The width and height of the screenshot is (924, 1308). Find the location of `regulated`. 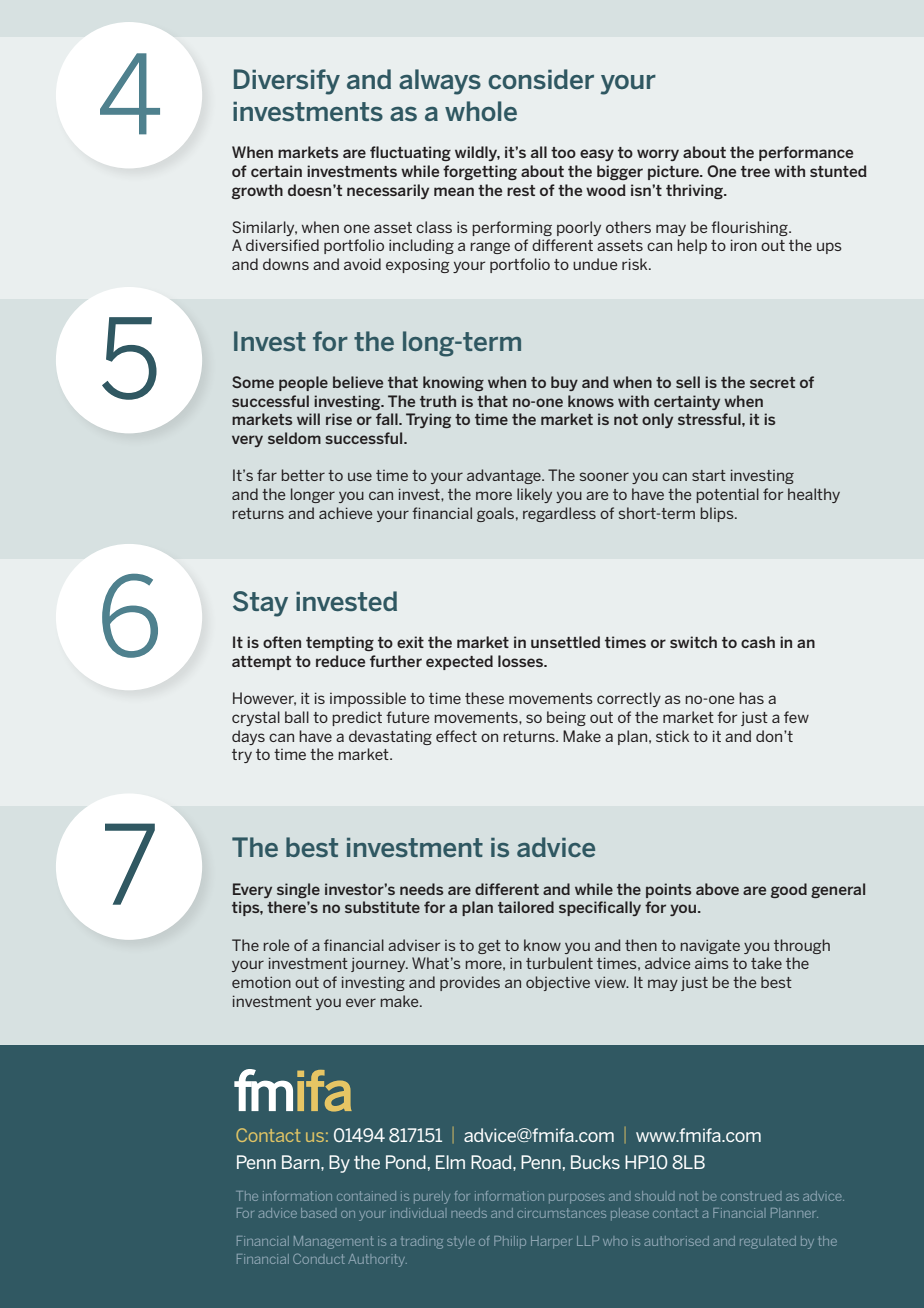

regulated is located at coordinates (768, 1242).
